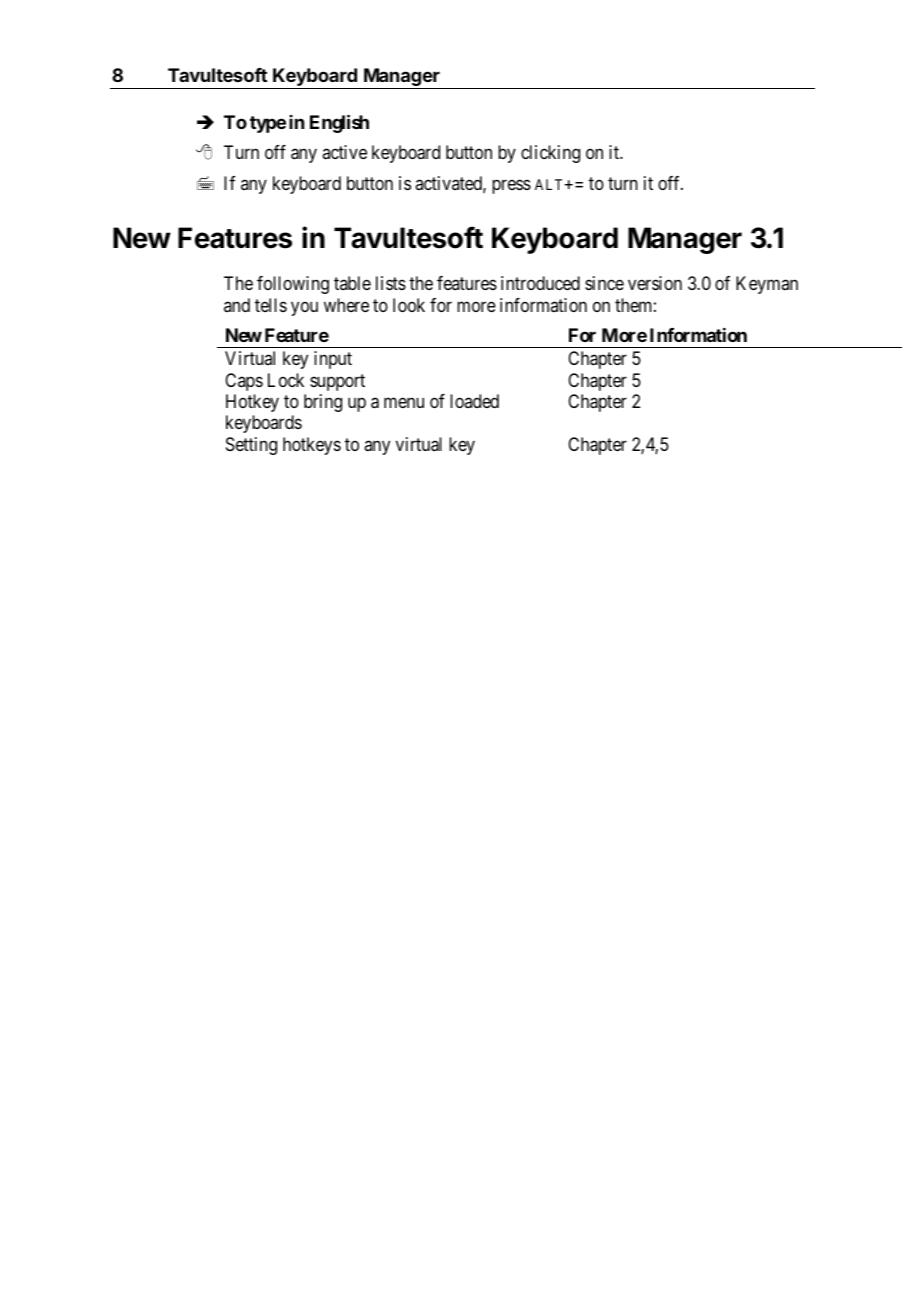  I want to click on English, so click(339, 123).
